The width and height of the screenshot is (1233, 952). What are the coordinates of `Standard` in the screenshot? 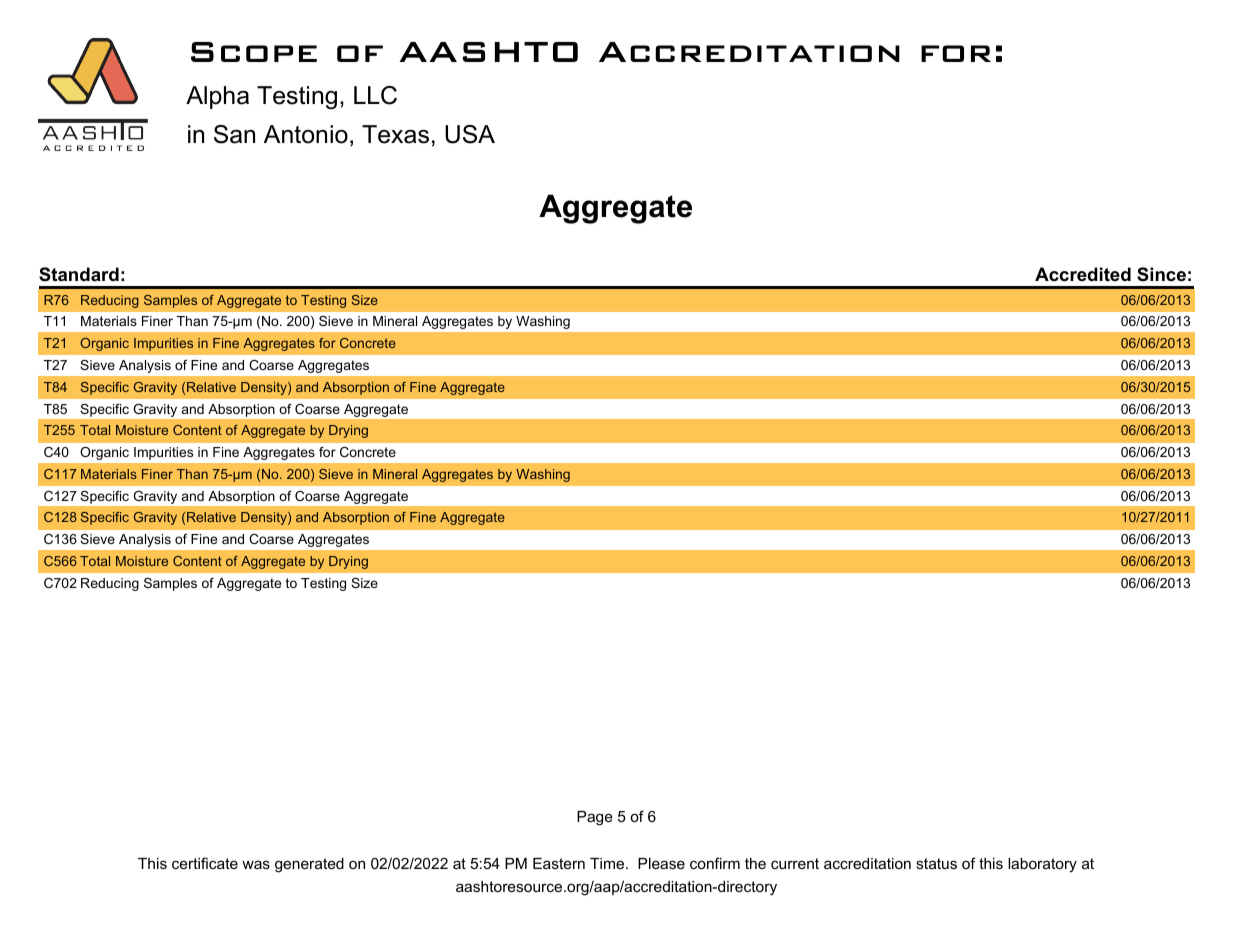 It's located at (79, 274).
